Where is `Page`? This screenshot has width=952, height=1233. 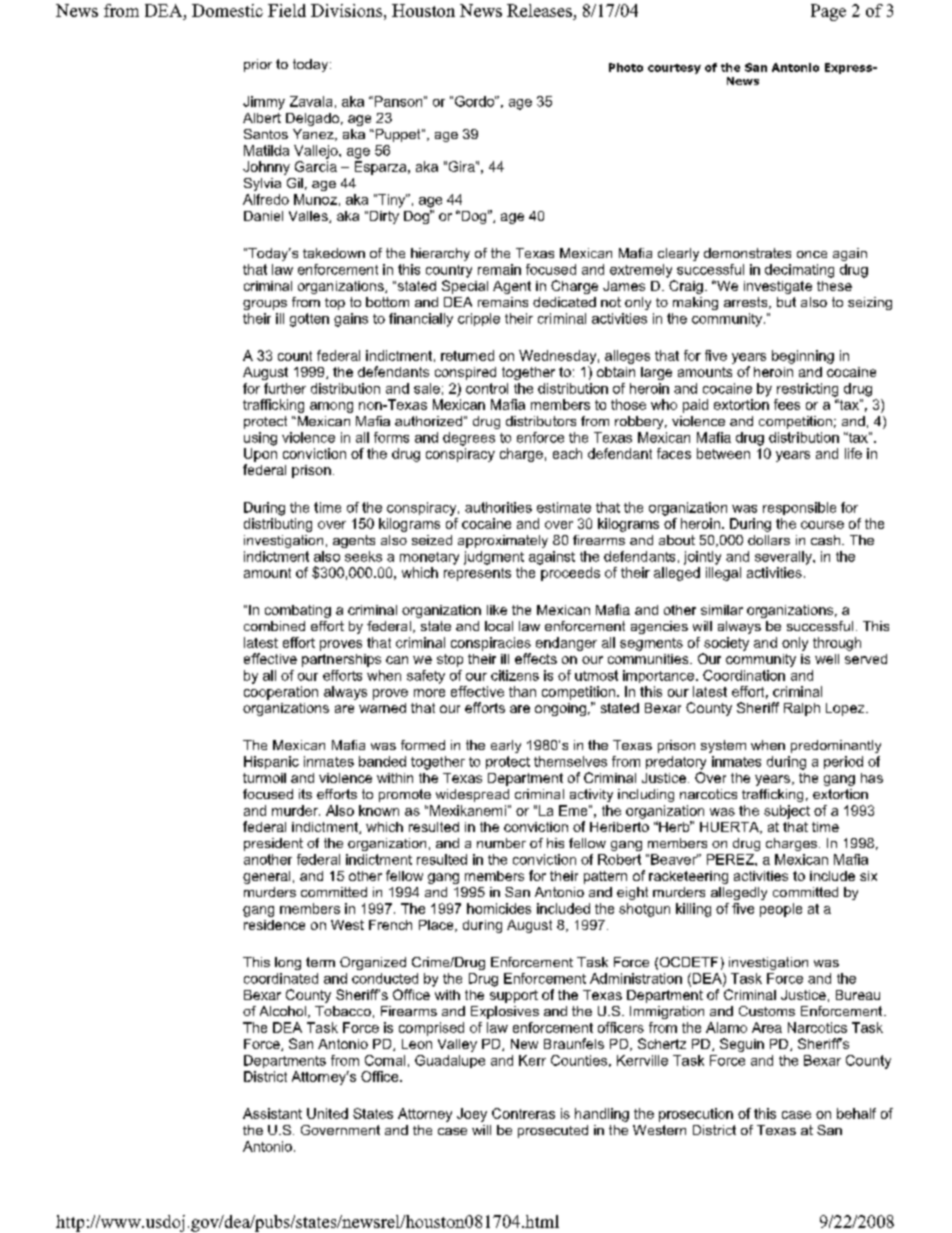
Page is located at coordinates (828, 12).
